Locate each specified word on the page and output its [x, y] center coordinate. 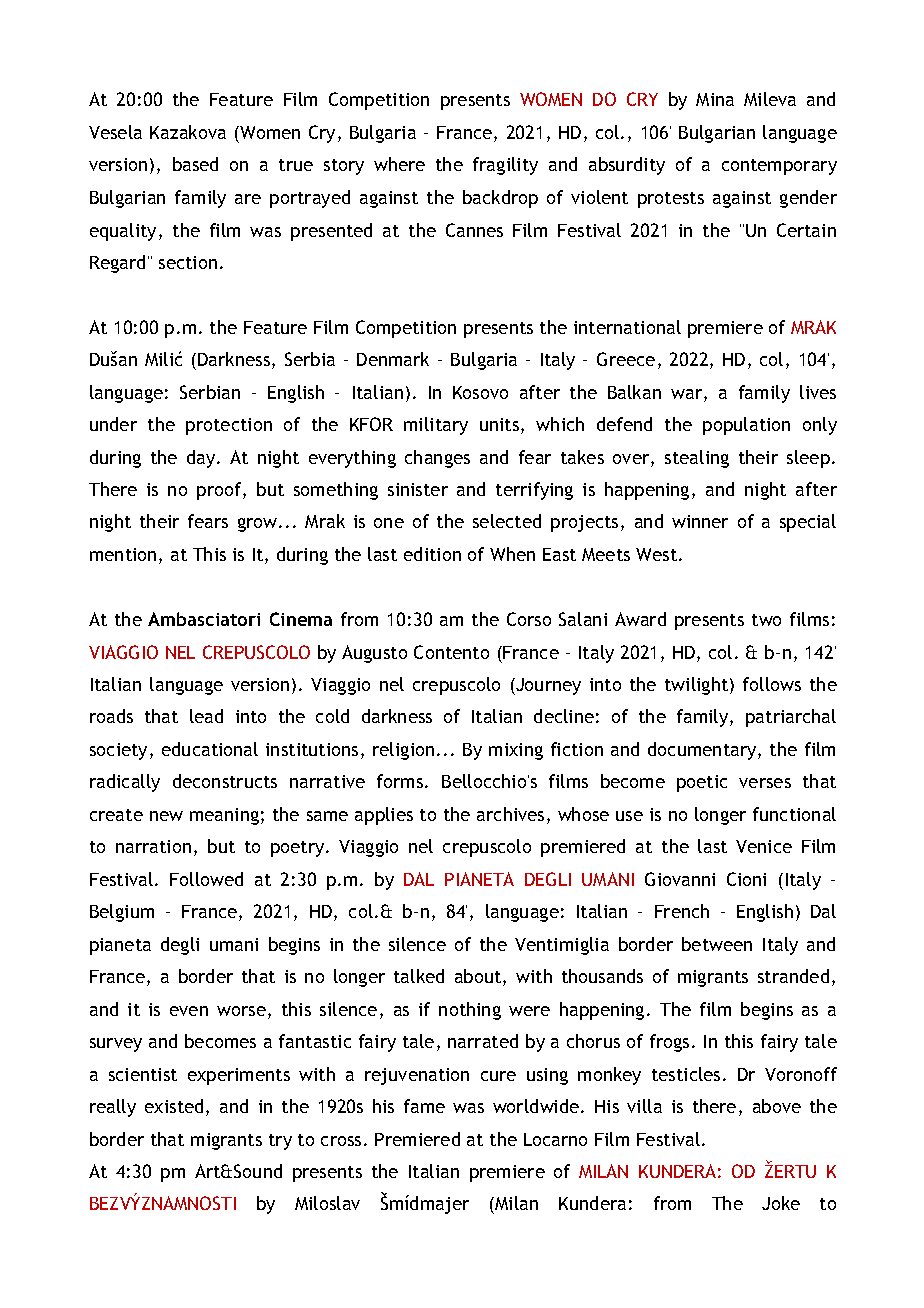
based [195, 164]
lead [206, 716]
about [479, 977]
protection [229, 426]
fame [424, 1106]
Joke [781, 1203]
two [766, 620]
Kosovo [480, 392]
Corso [529, 619]
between [717, 944]
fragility [505, 166]
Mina [715, 99]
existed [174, 1106]
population [746, 426]
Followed [206, 879]
